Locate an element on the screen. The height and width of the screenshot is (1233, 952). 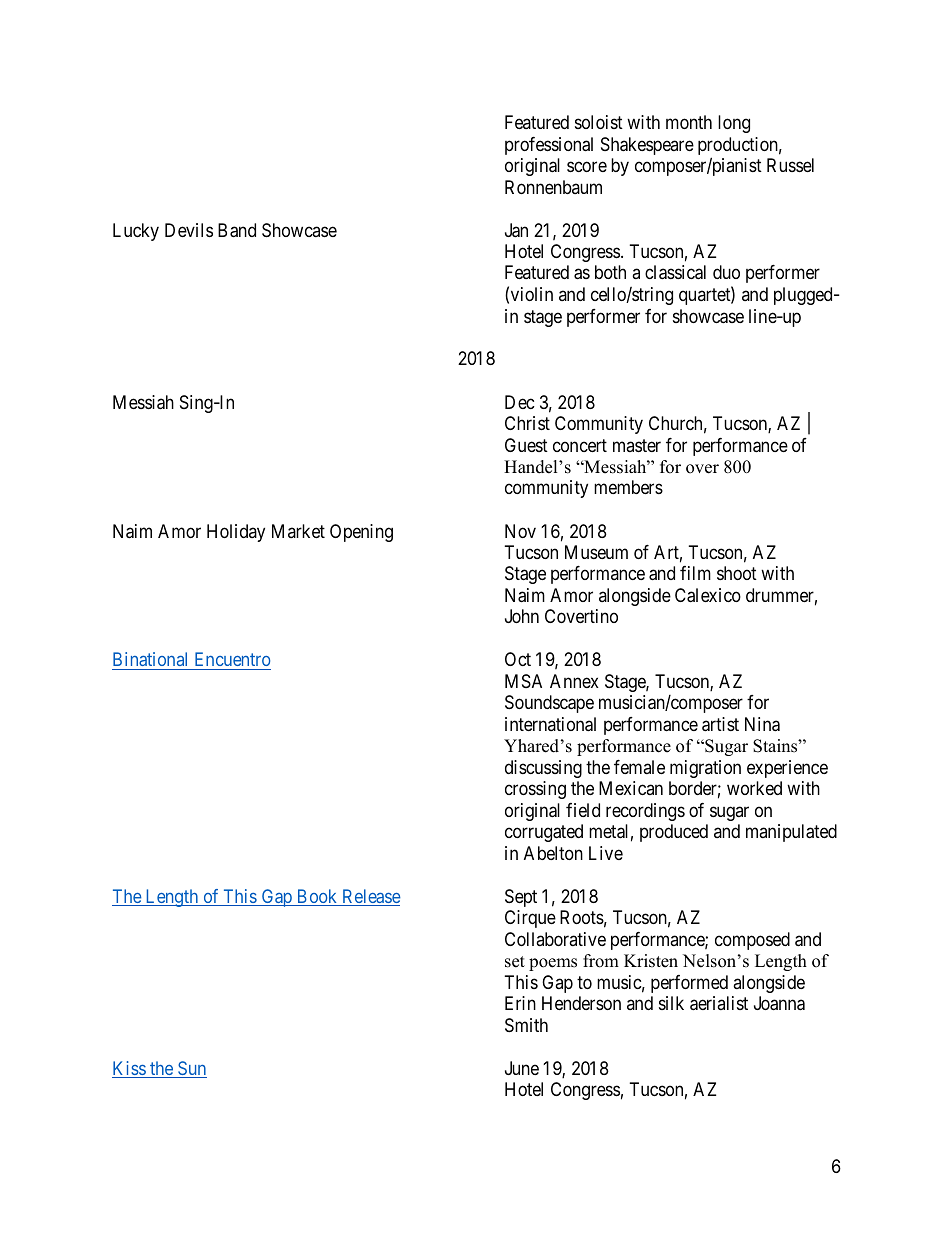
month is located at coordinates (689, 122).
